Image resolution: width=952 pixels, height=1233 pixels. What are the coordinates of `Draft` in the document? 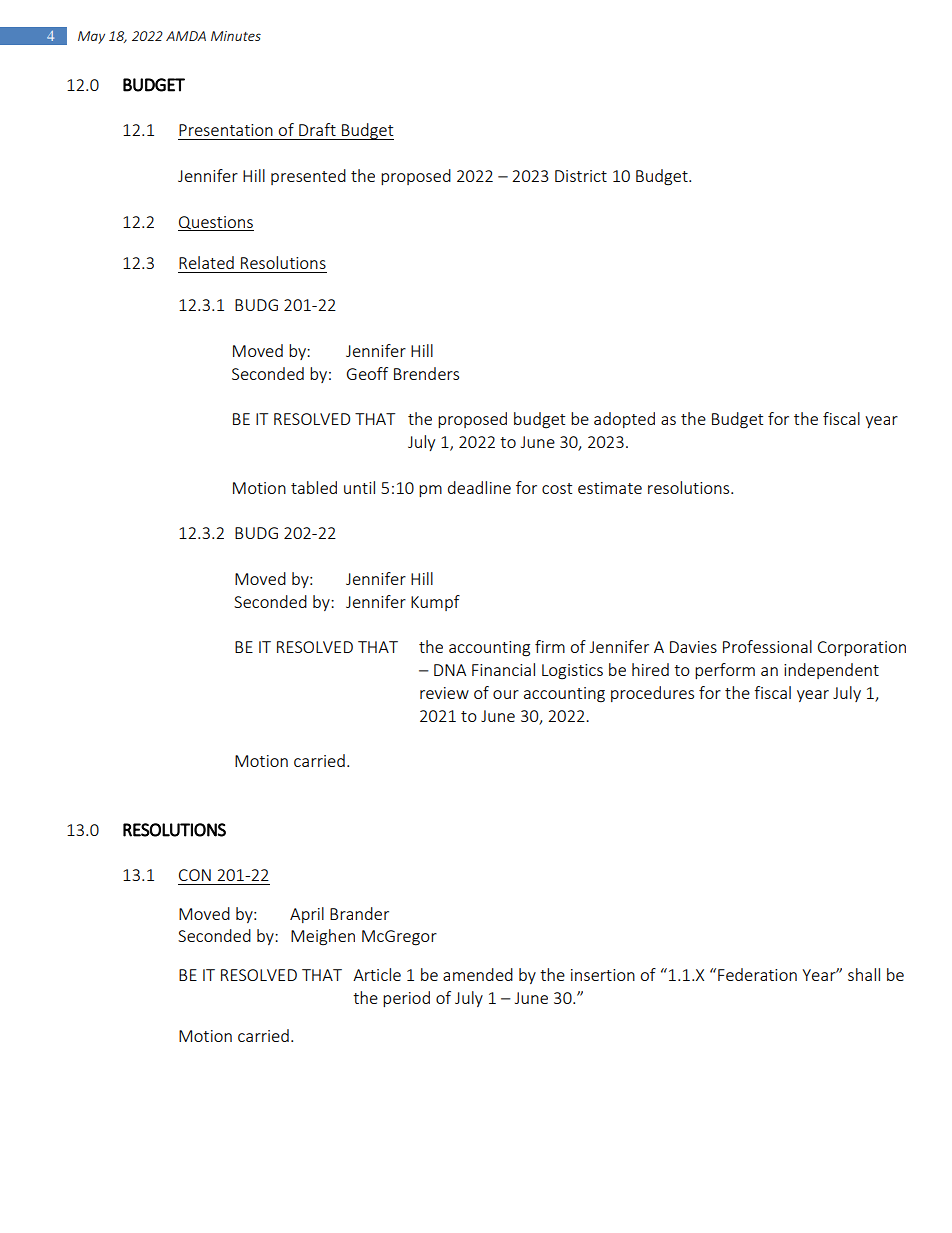 It's located at (317, 129).
